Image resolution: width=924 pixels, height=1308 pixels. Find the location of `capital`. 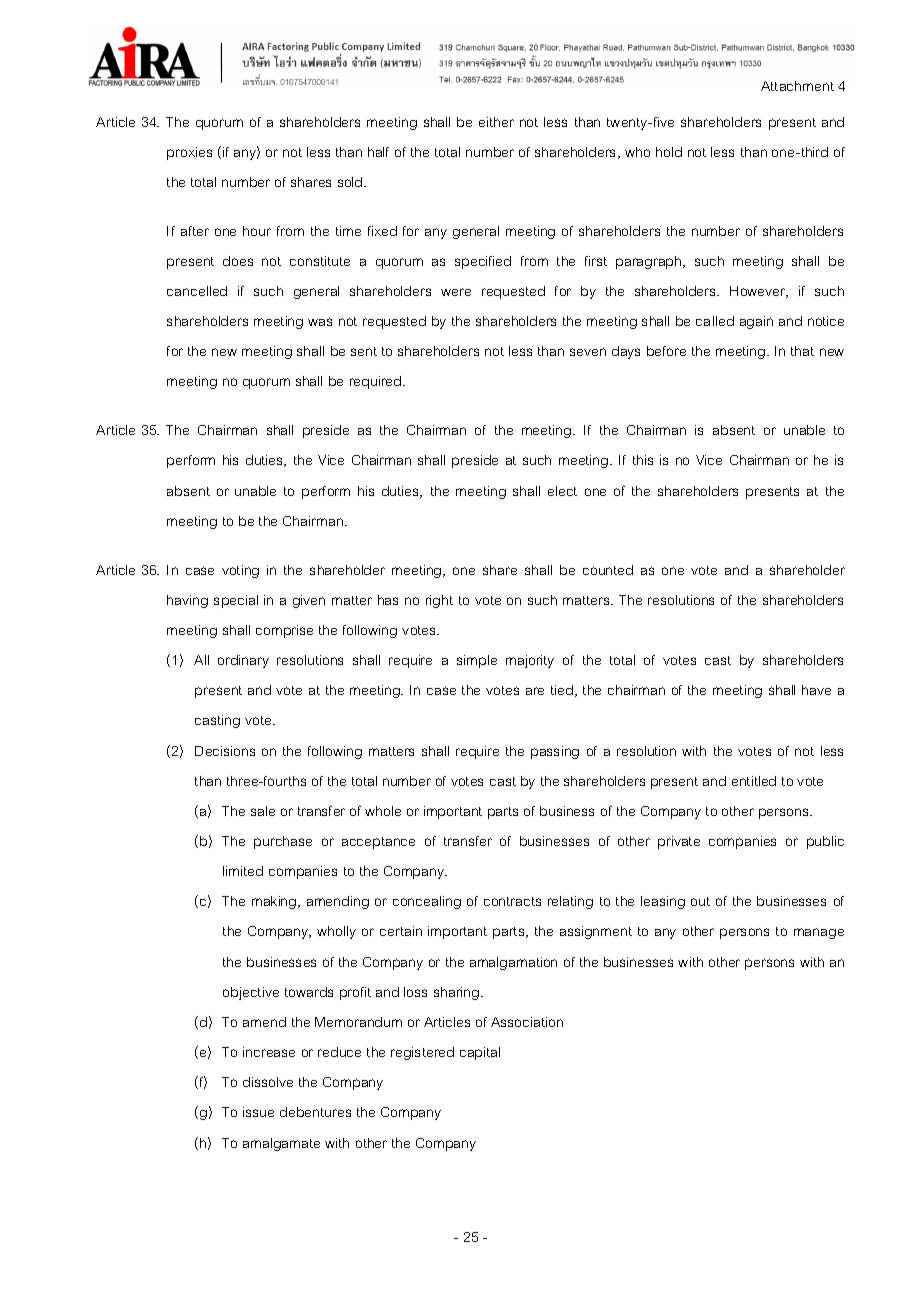

capital is located at coordinates (480, 1053).
